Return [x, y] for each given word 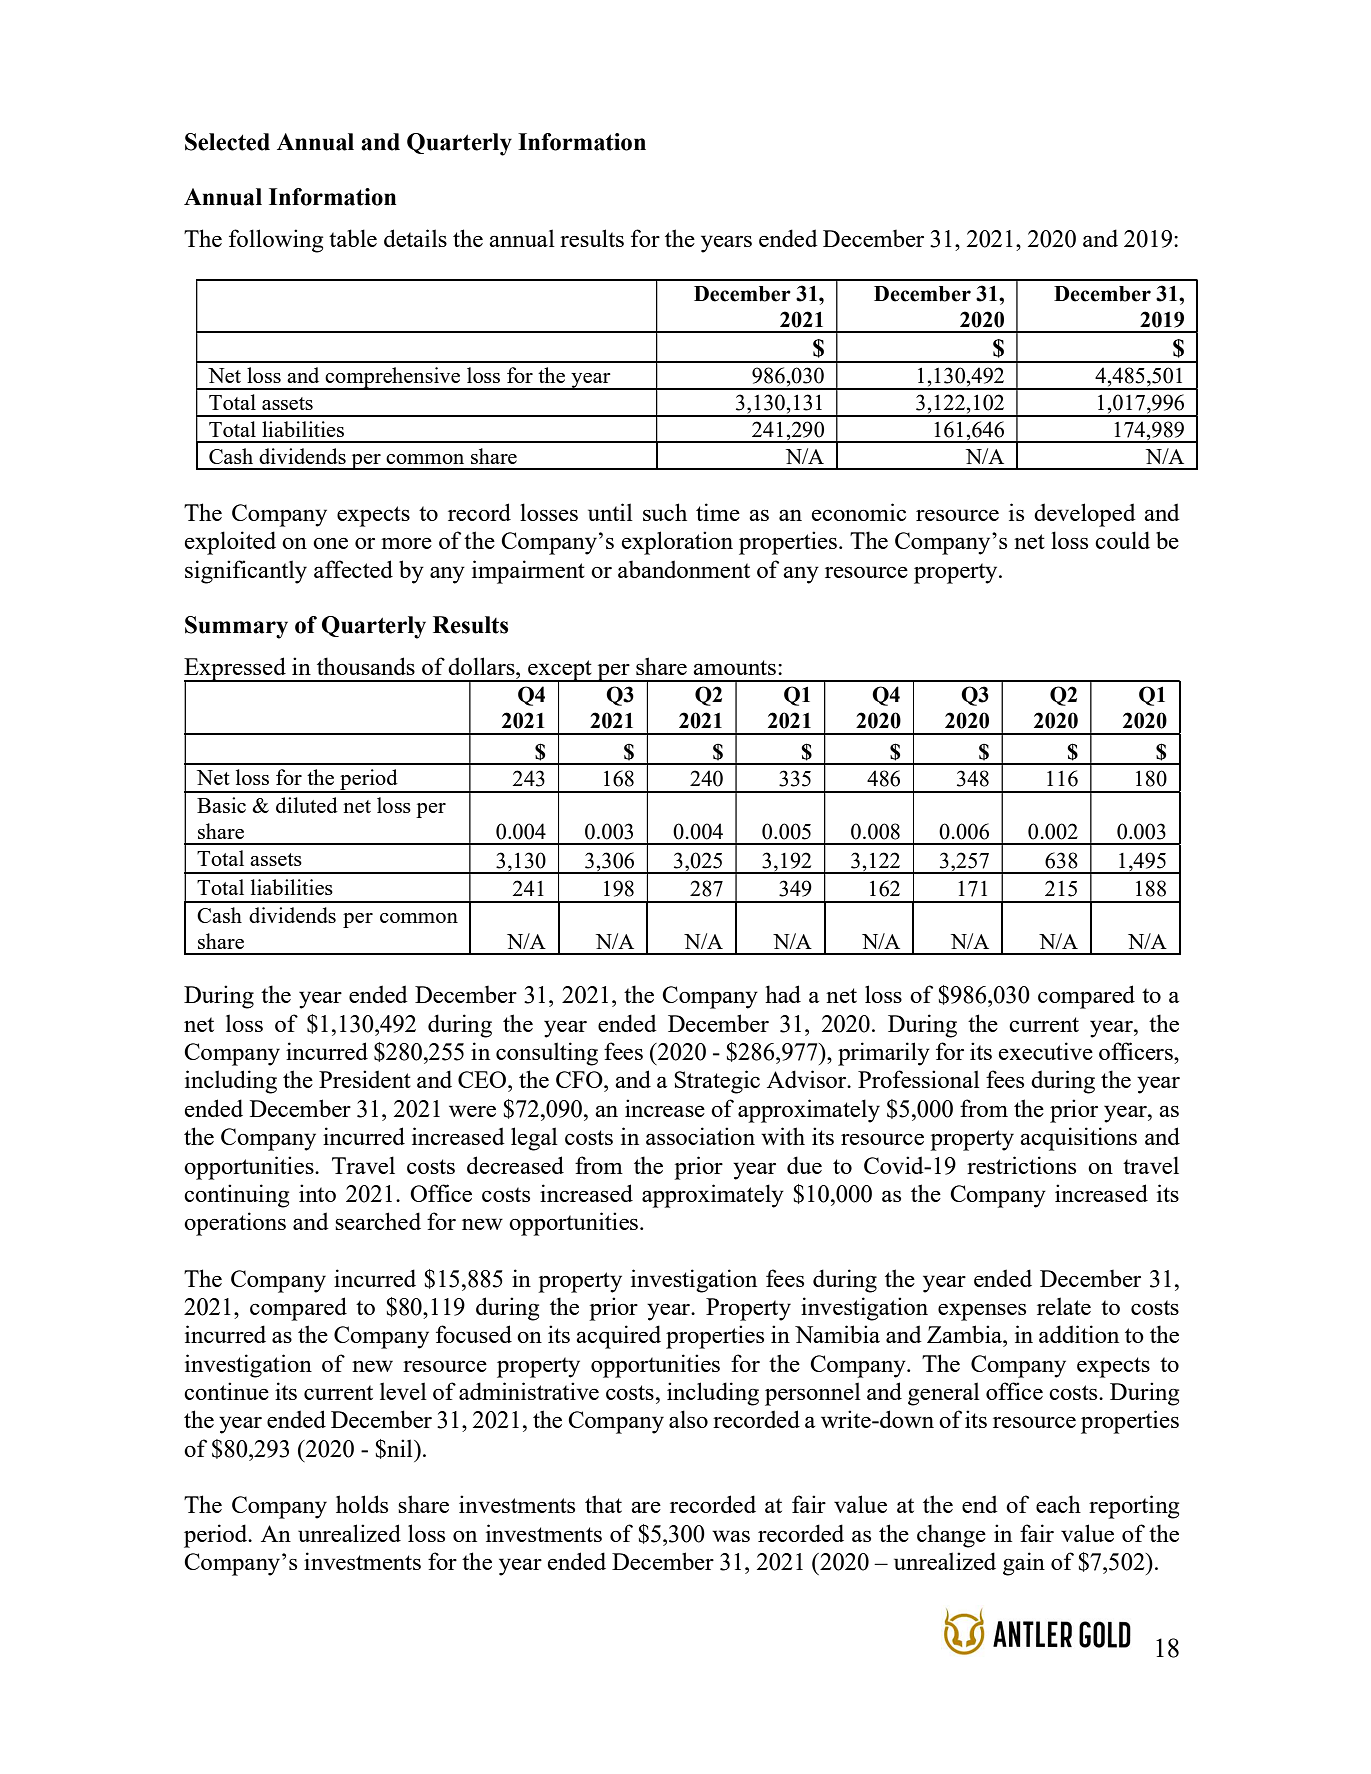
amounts [734, 667]
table [353, 238]
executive [1045, 1051]
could [1122, 540]
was [731, 1536]
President [365, 1079]
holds [362, 1504]
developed [1085, 515]
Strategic [717, 1082]
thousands [366, 666]
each [1058, 1504]
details [415, 238]
